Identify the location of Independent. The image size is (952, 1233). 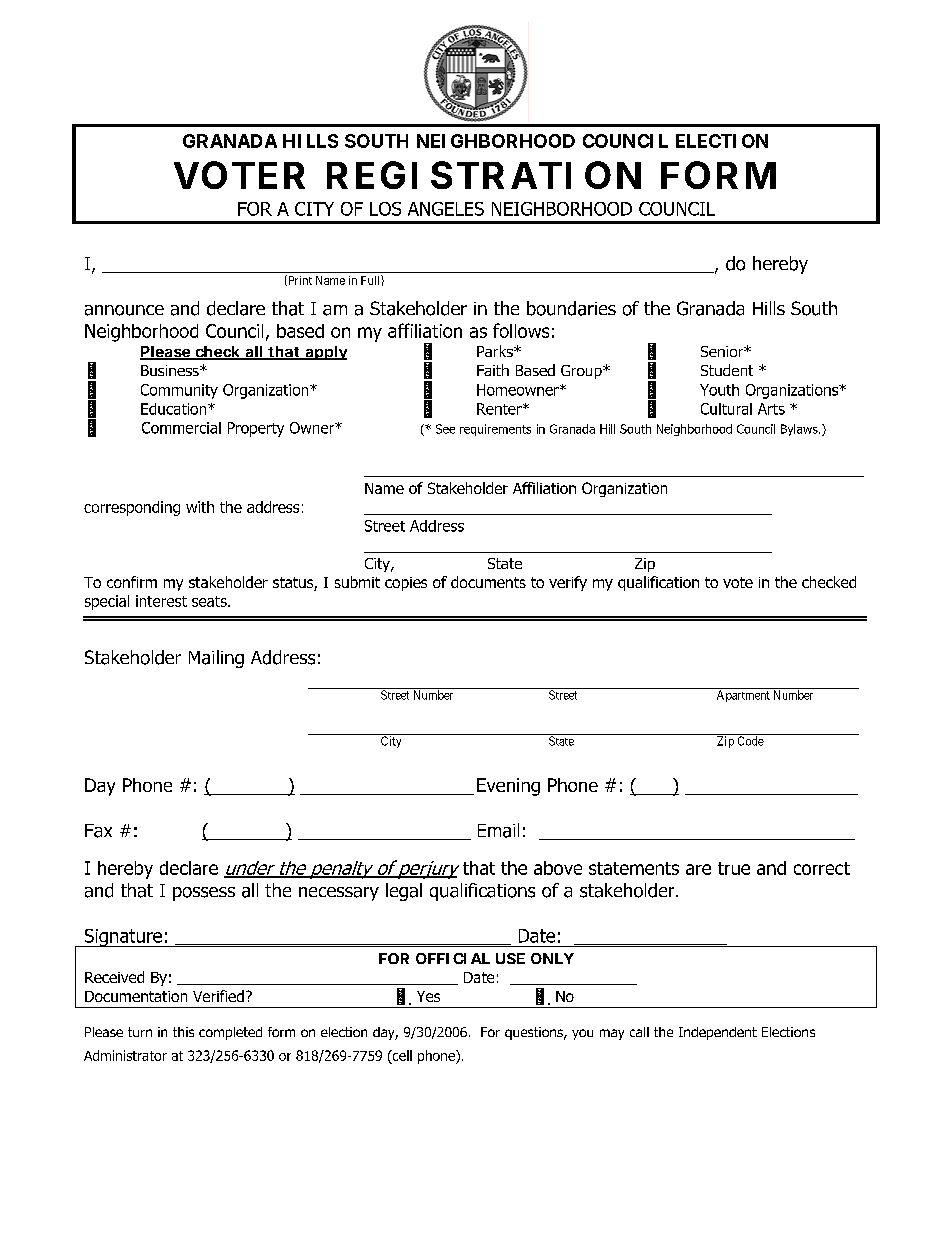
(718, 1033).
